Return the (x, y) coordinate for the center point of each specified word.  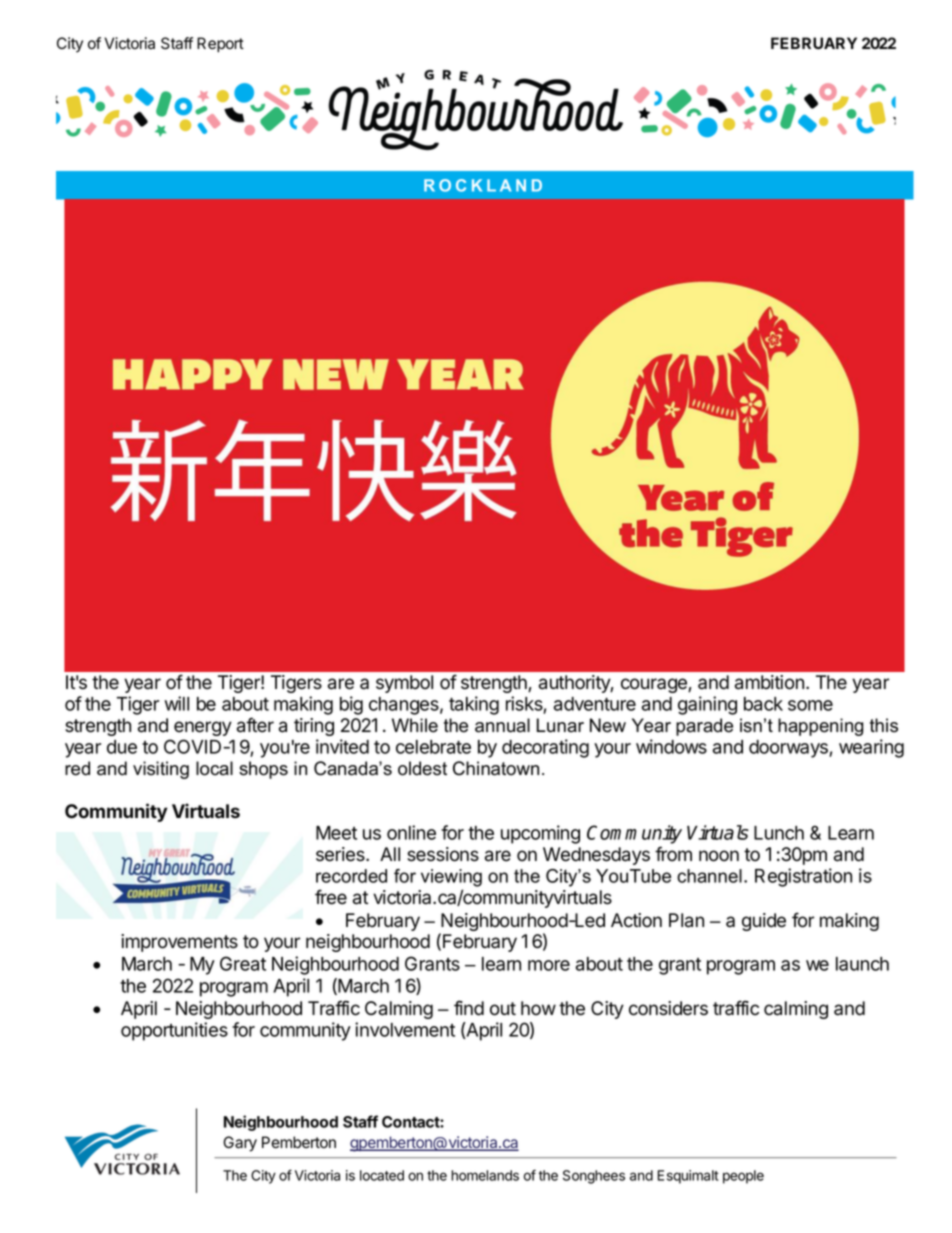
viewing (451, 878)
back (763, 704)
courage (655, 685)
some (810, 705)
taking (474, 705)
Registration (803, 877)
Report (220, 45)
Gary (240, 1144)
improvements (179, 943)
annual (502, 725)
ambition (769, 682)
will (177, 703)
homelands (485, 1175)
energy (203, 728)
